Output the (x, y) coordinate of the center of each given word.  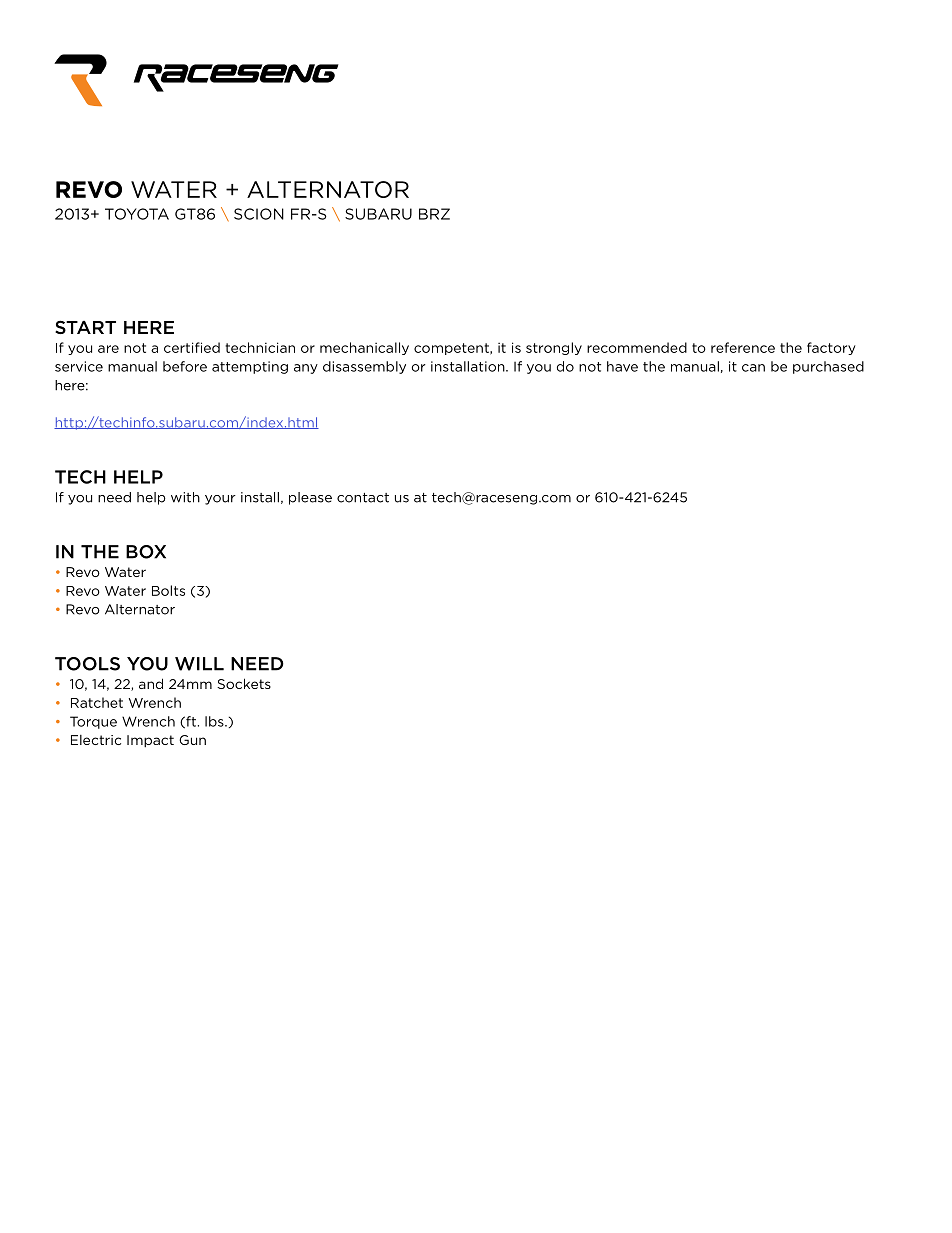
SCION (259, 214)
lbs (215, 721)
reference (743, 347)
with (185, 497)
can (753, 368)
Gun (192, 740)
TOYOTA (137, 214)
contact (363, 498)
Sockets (244, 683)
